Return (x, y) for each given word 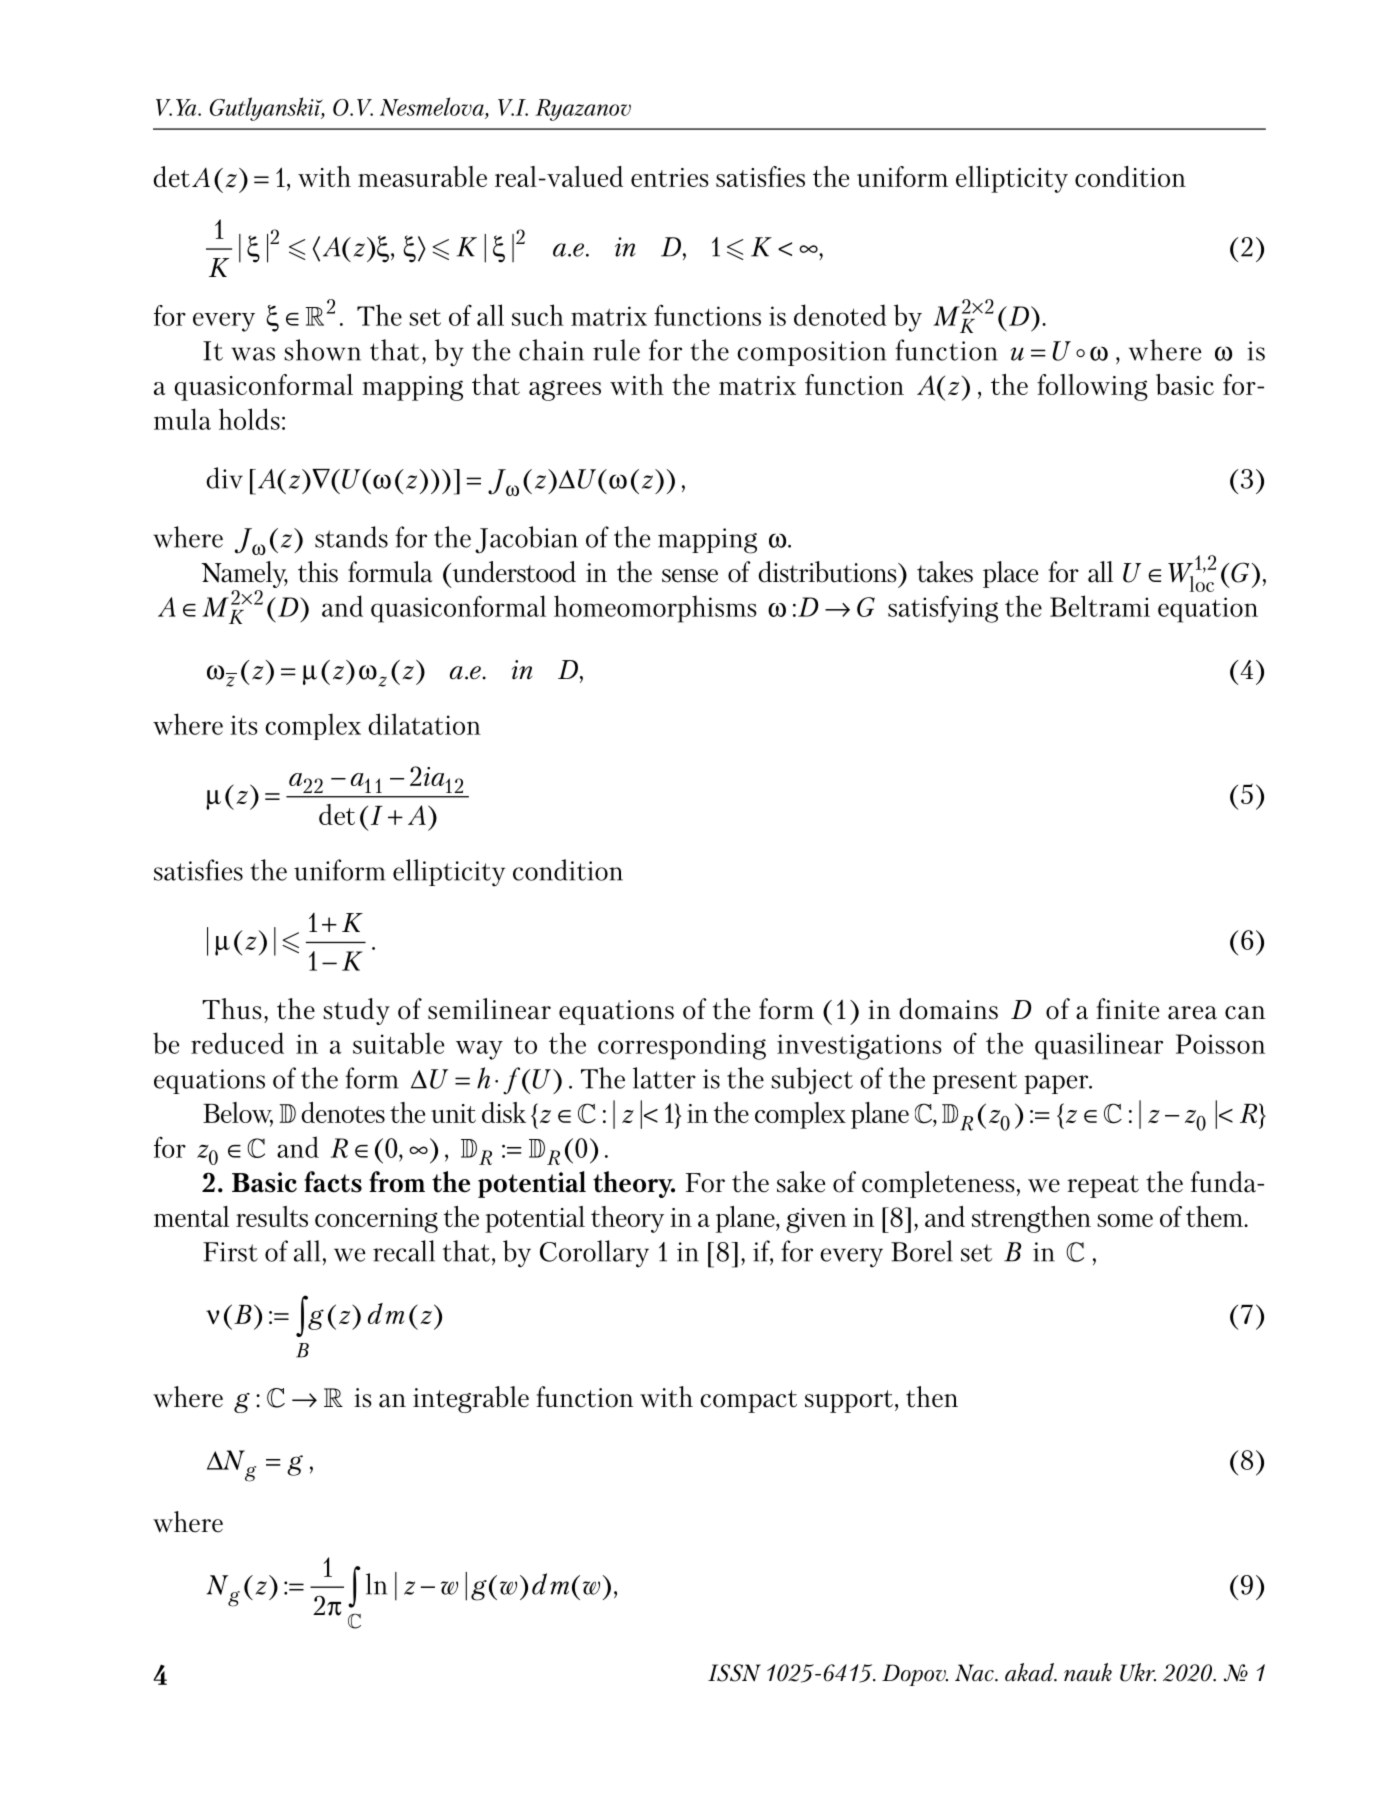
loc (1202, 584)
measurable (422, 176)
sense (690, 576)
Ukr (1138, 1672)
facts (333, 1182)
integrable (471, 1399)
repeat (1103, 1186)
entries (670, 177)
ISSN (734, 1673)
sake (801, 1182)
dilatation (424, 724)
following (1092, 387)
